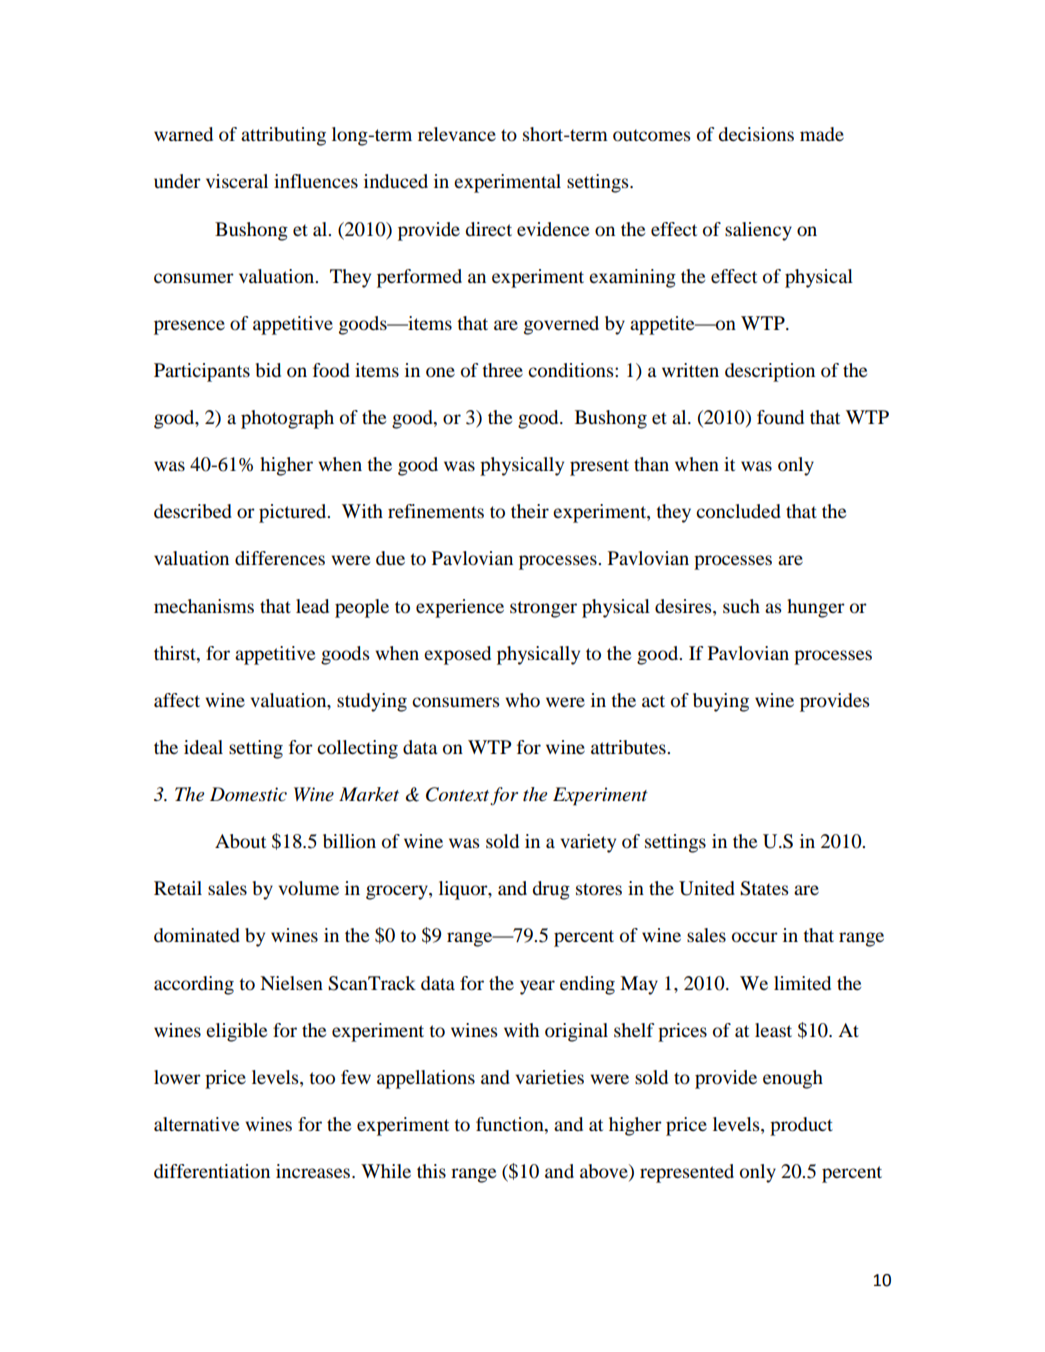  Describe the element at coordinates (203, 747) in the screenshot. I see `ideal` at that location.
